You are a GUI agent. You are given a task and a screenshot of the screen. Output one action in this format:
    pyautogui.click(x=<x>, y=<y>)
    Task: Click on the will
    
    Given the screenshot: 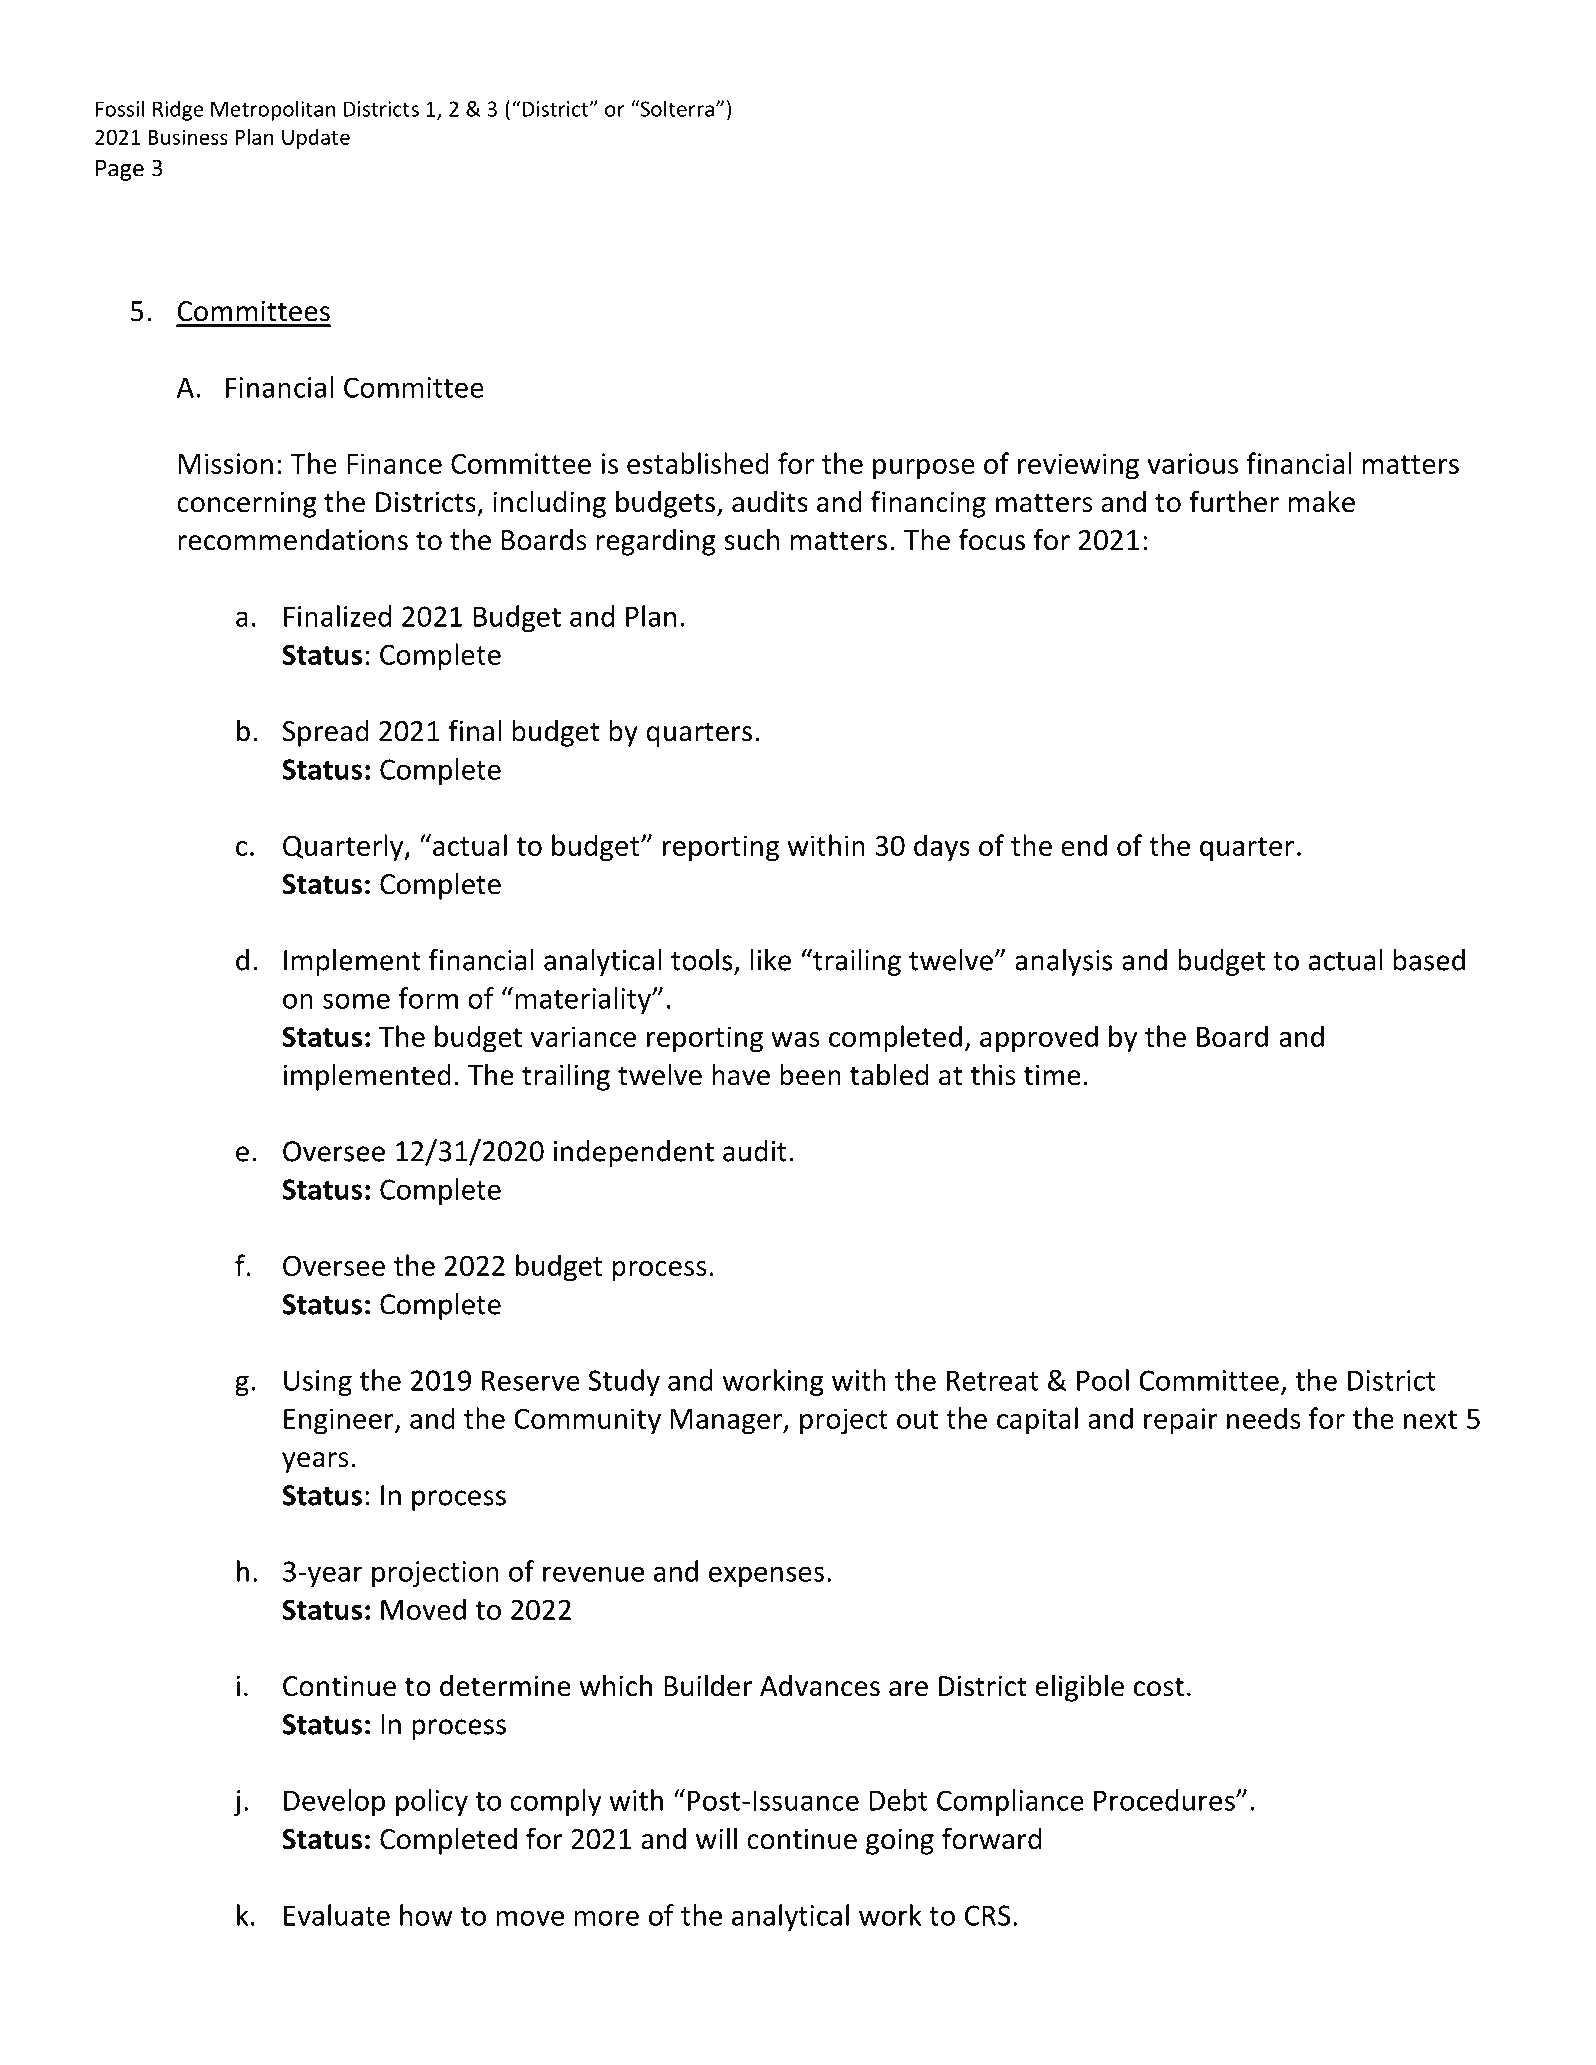 What is the action you would take?
    pyautogui.click(x=716, y=1838)
